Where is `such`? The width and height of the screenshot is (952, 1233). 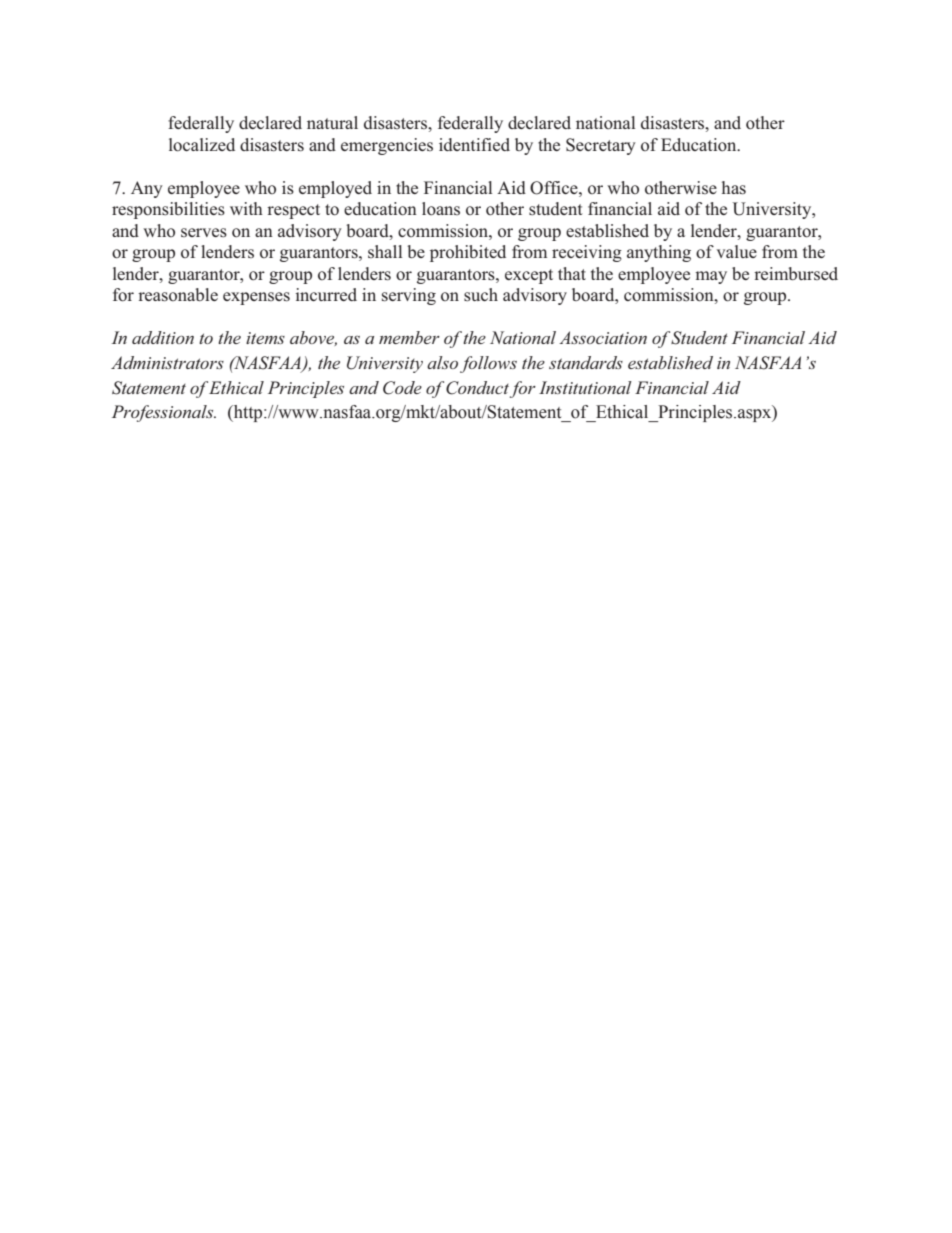 such is located at coordinates (481, 295).
